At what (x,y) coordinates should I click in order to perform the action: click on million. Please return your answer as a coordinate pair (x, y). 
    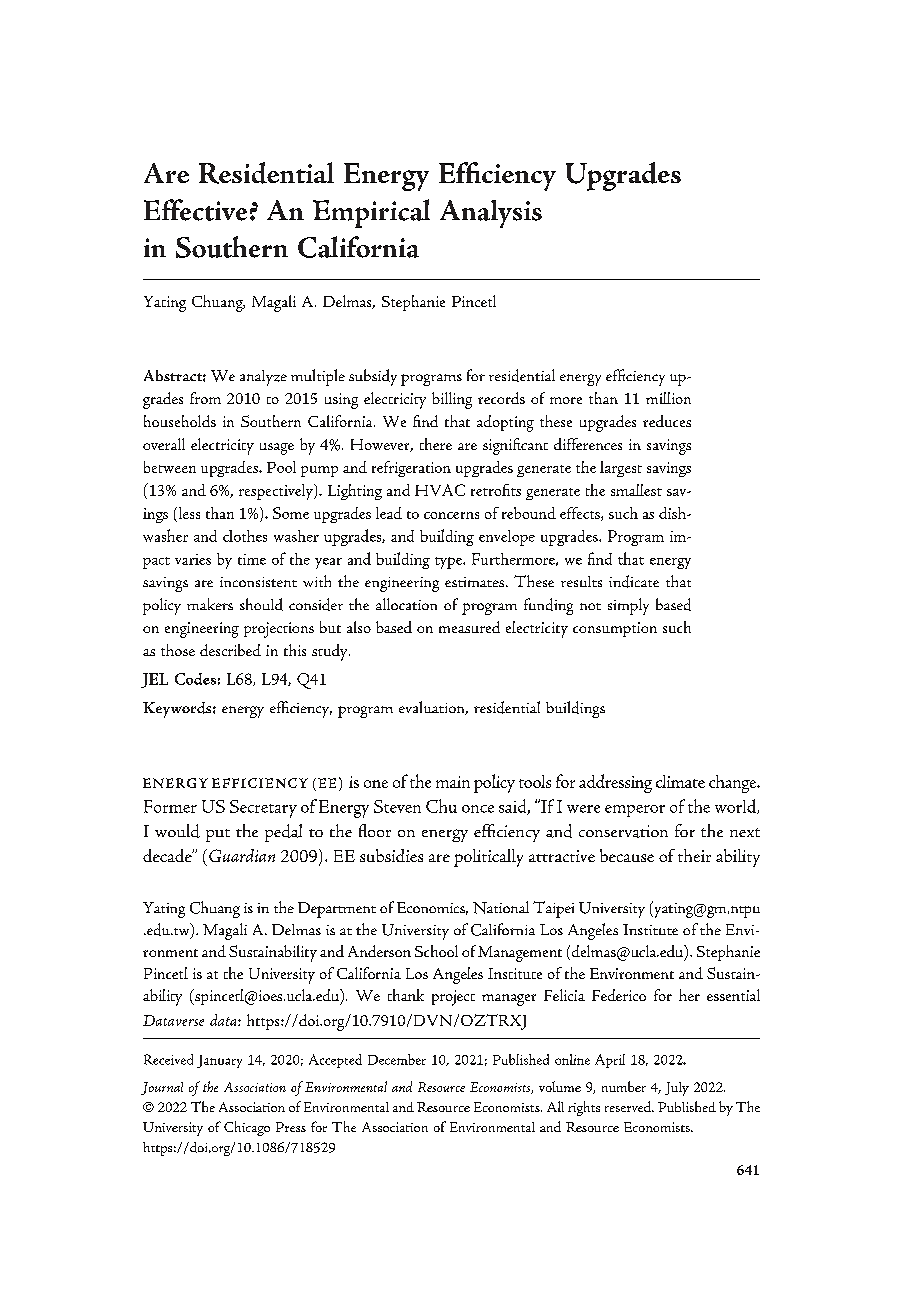
    Looking at the image, I should click on (668, 398).
